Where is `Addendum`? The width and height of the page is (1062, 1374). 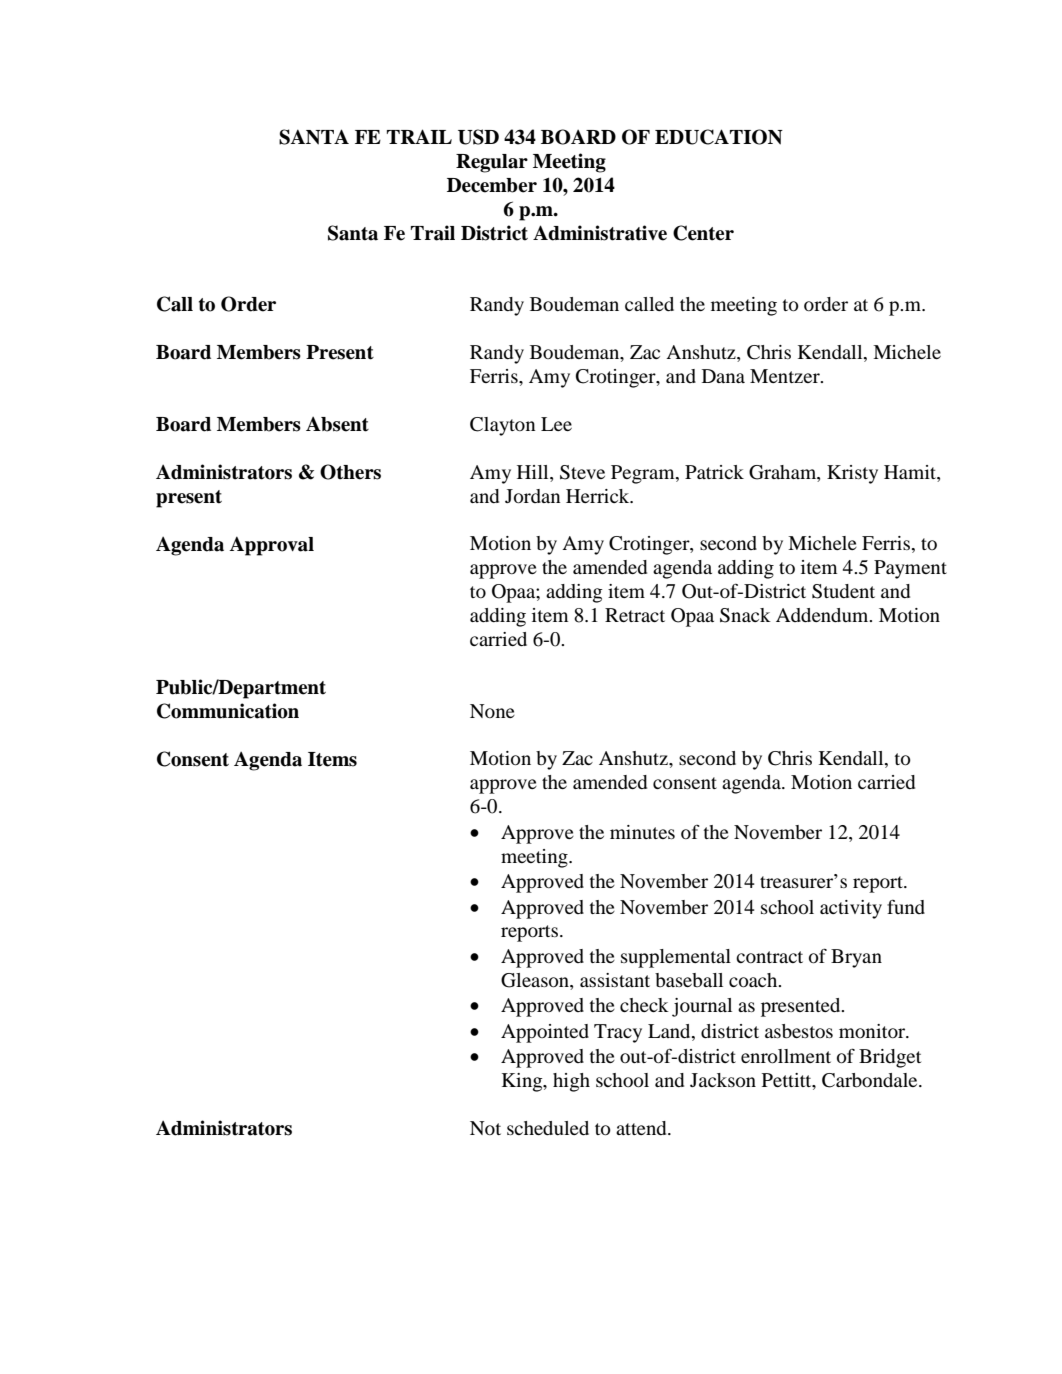
Addendum is located at coordinates (823, 615).
